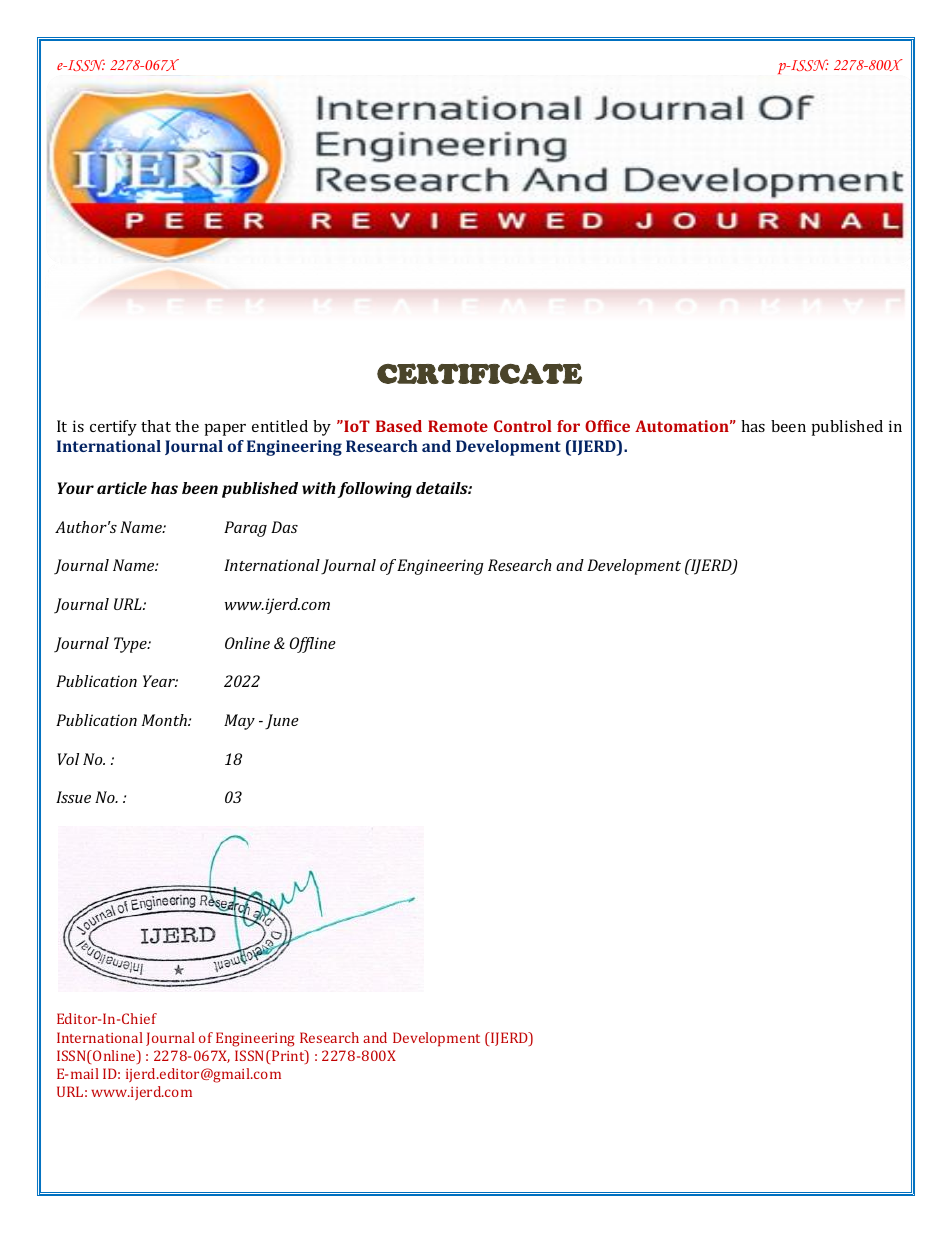  Describe the element at coordinates (156, 426) in the document. I see `that` at that location.
